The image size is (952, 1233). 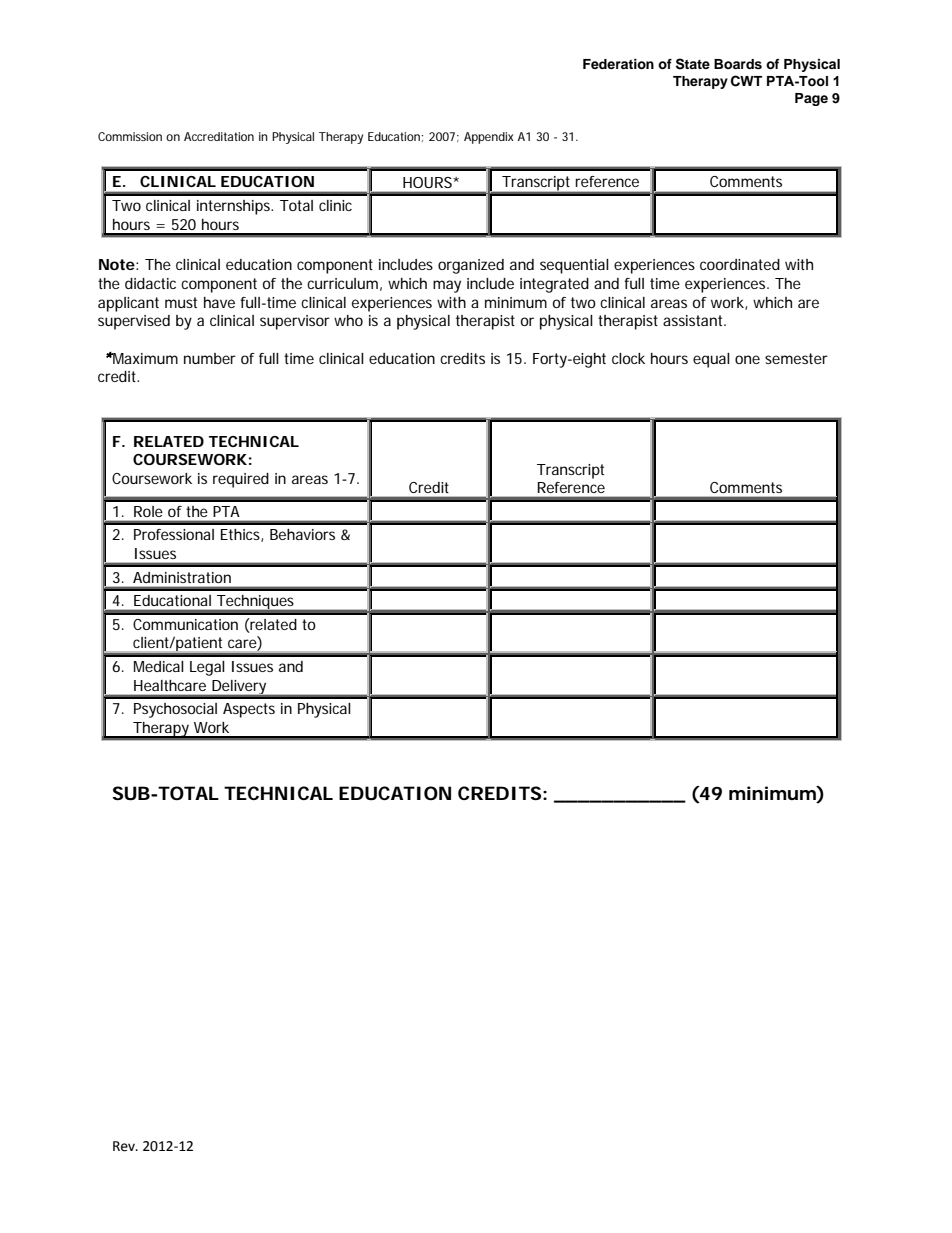 I want to click on Commission, so click(x=130, y=136).
